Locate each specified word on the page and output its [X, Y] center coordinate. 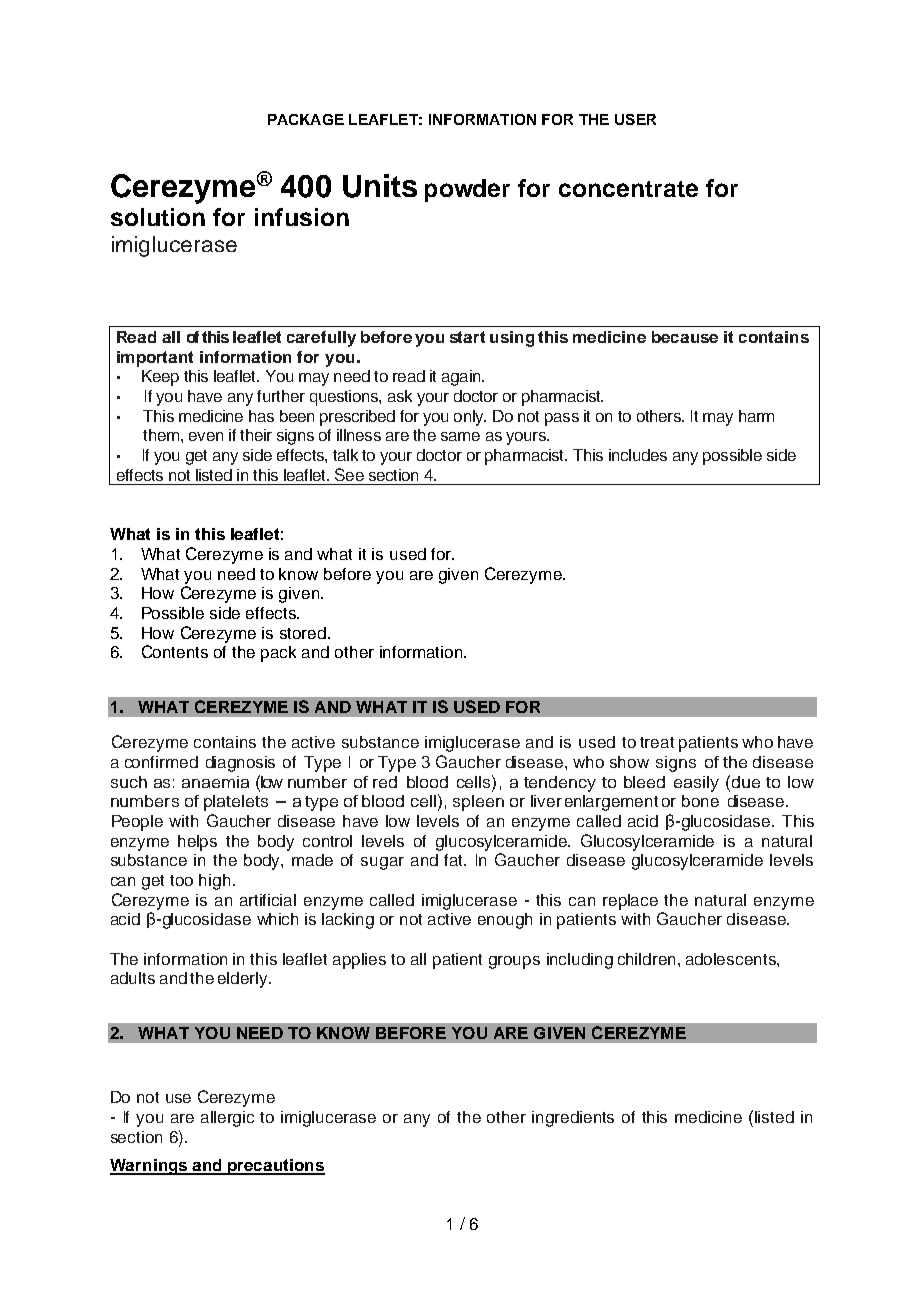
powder [467, 190]
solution [158, 217]
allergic [227, 1119]
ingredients [573, 1119]
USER [635, 119]
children [646, 959]
